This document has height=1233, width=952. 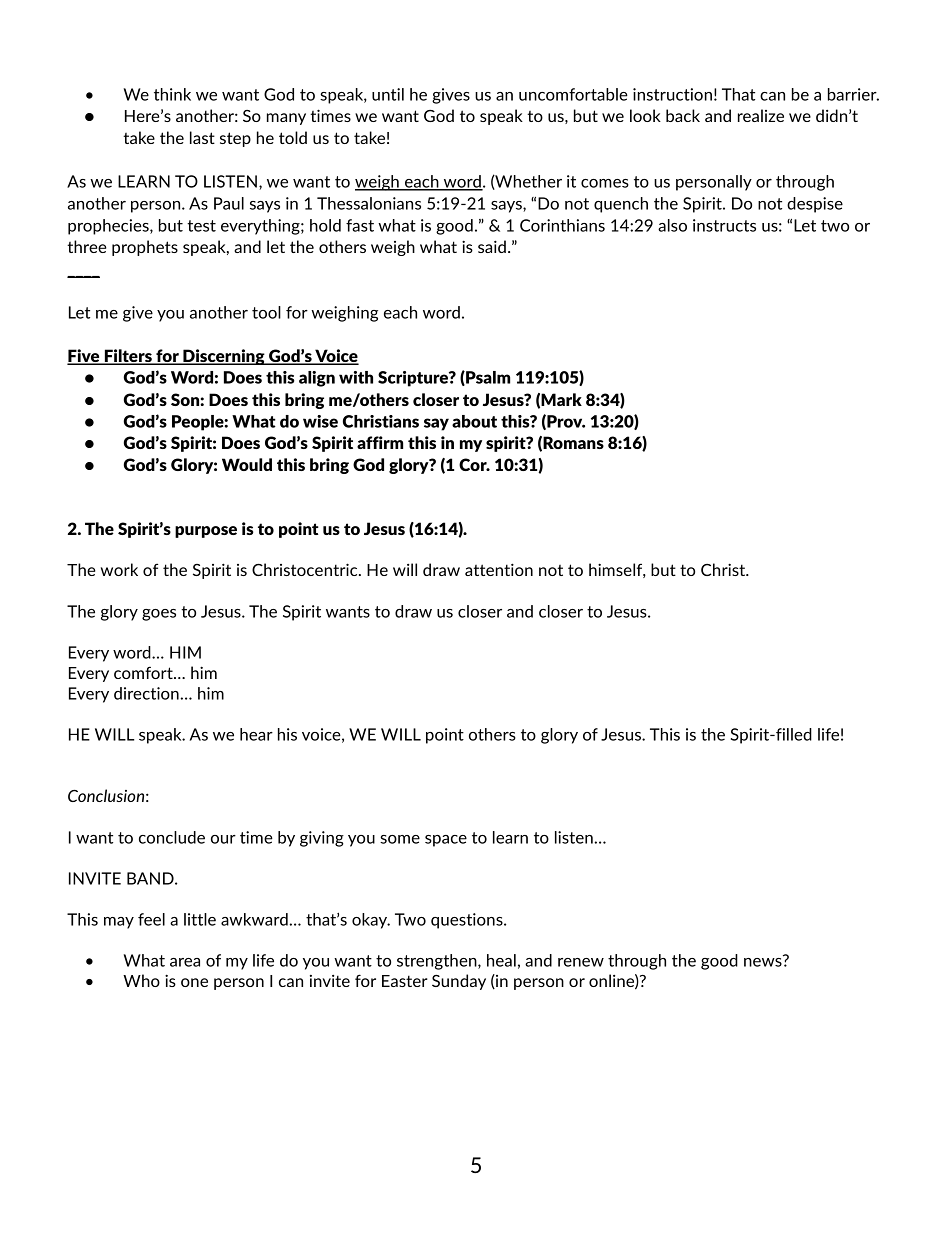 I want to click on Filters, so click(x=128, y=357).
